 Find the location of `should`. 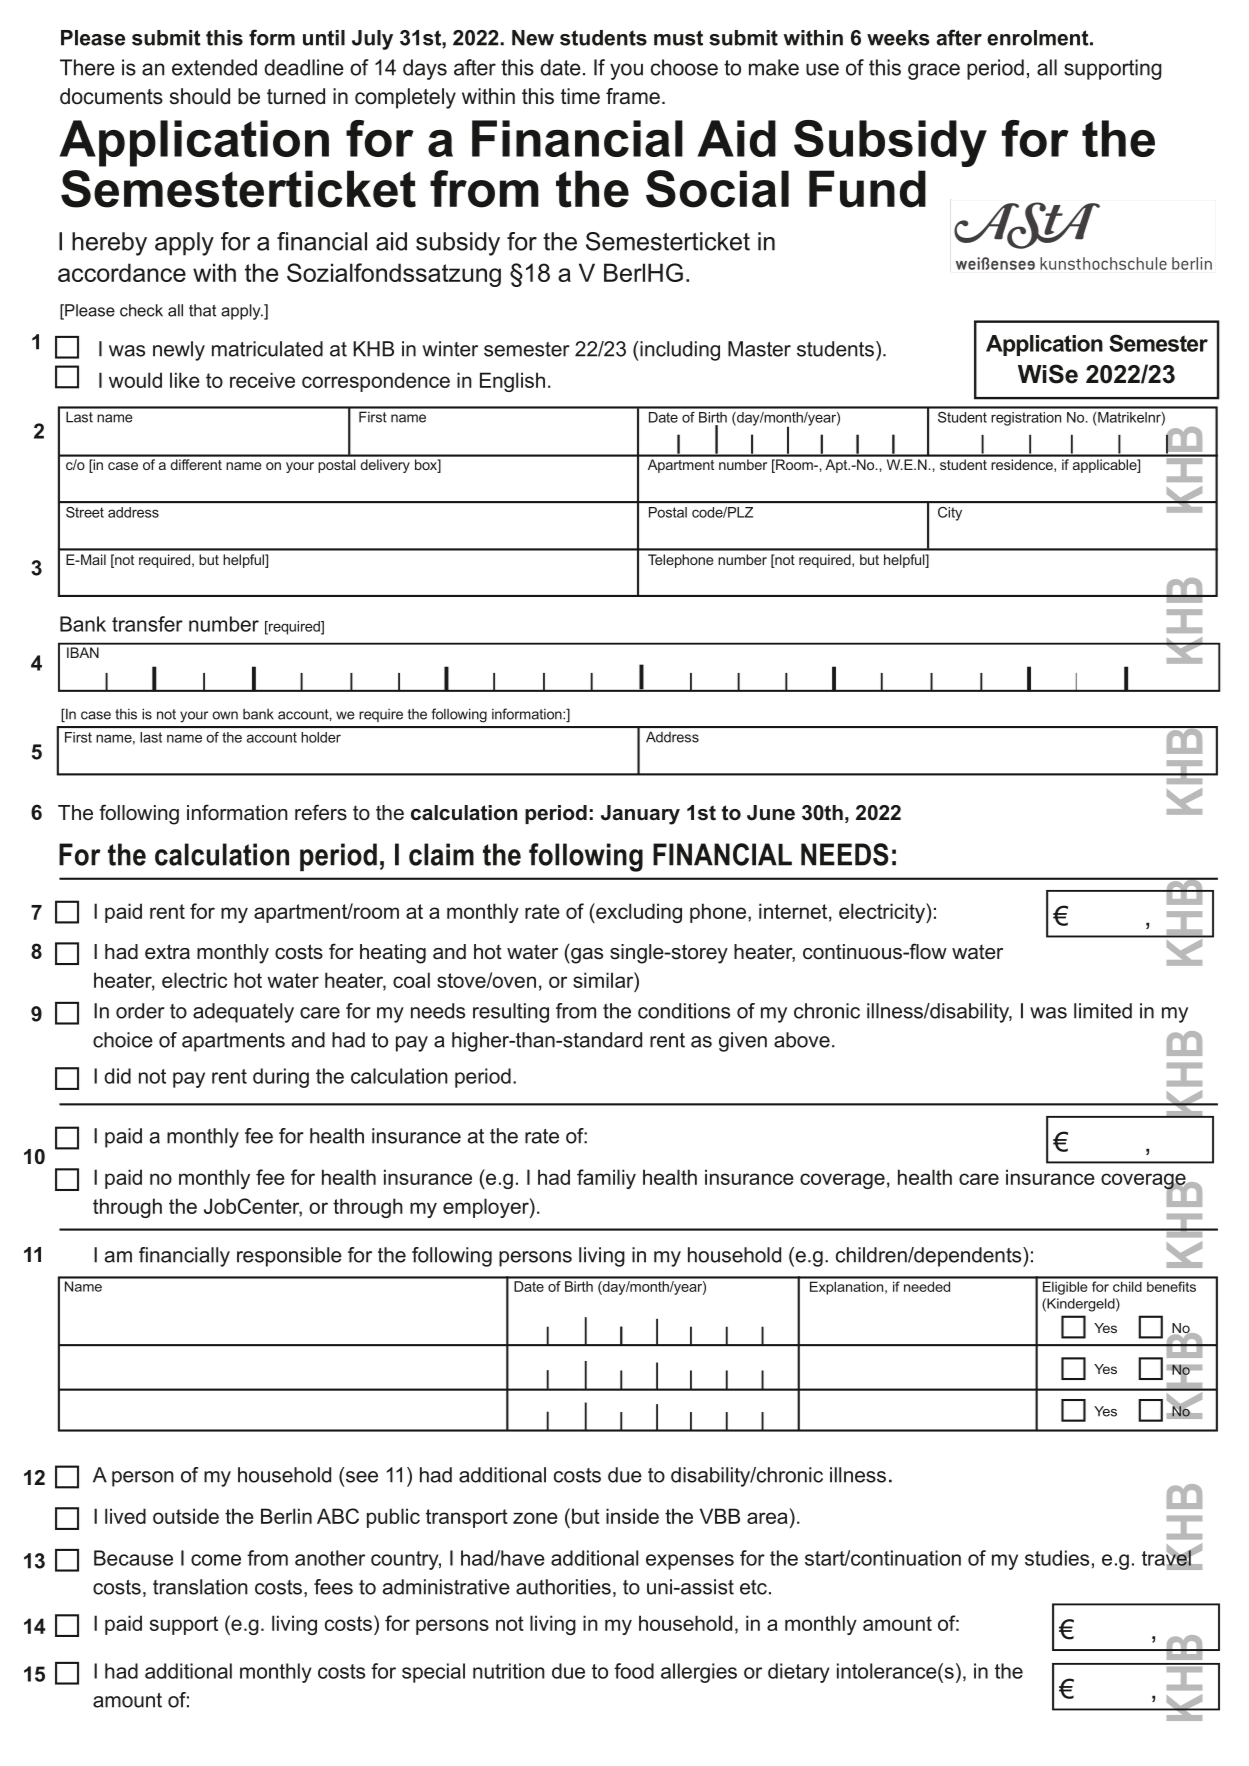

should is located at coordinates (200, 96).
